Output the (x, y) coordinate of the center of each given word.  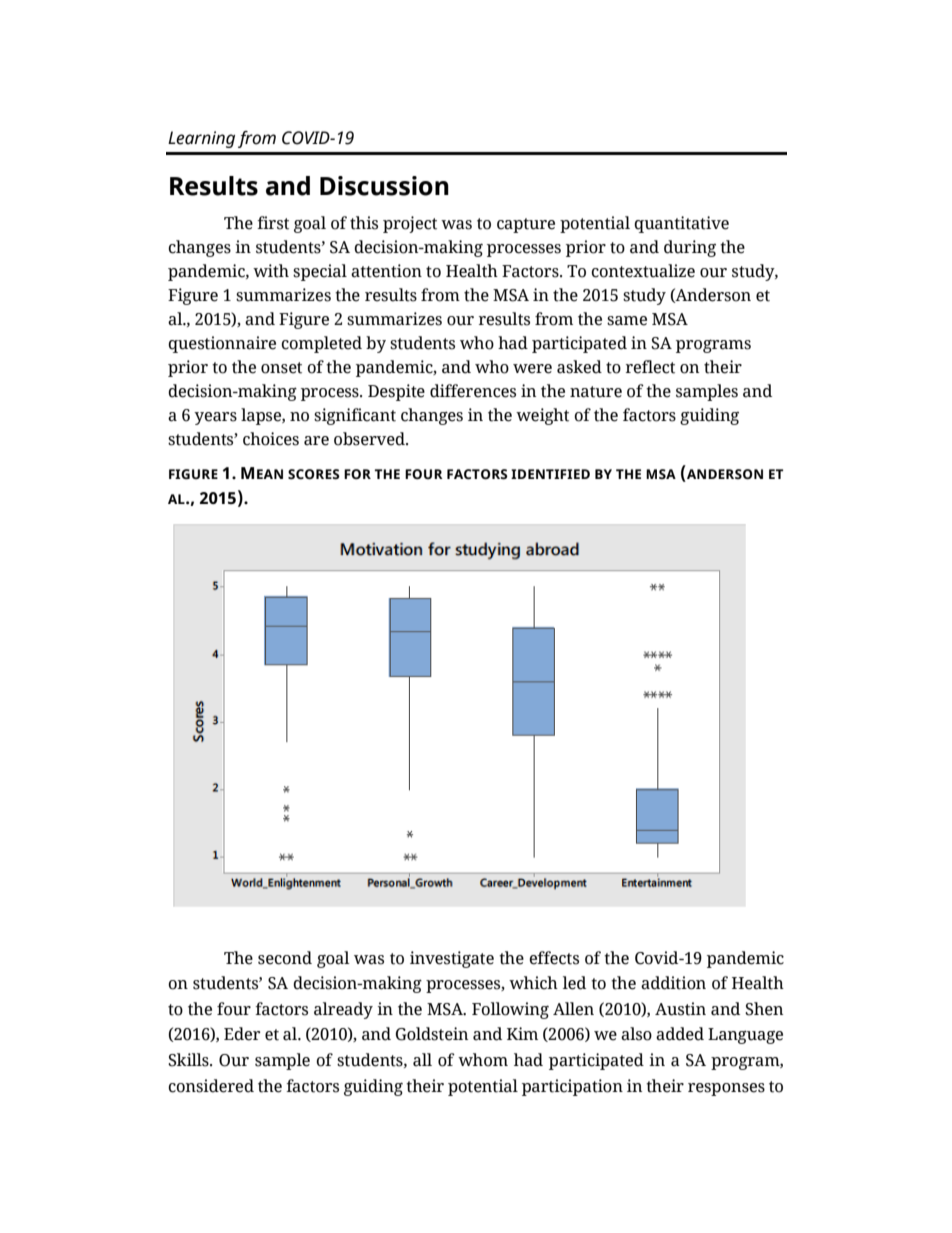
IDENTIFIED (550, 474)
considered (211, 1086)
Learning (201, 139)
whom (483, 1060)
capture (526, 225)
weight (542, 416)
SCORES (314, 474)
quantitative (681, 224)
